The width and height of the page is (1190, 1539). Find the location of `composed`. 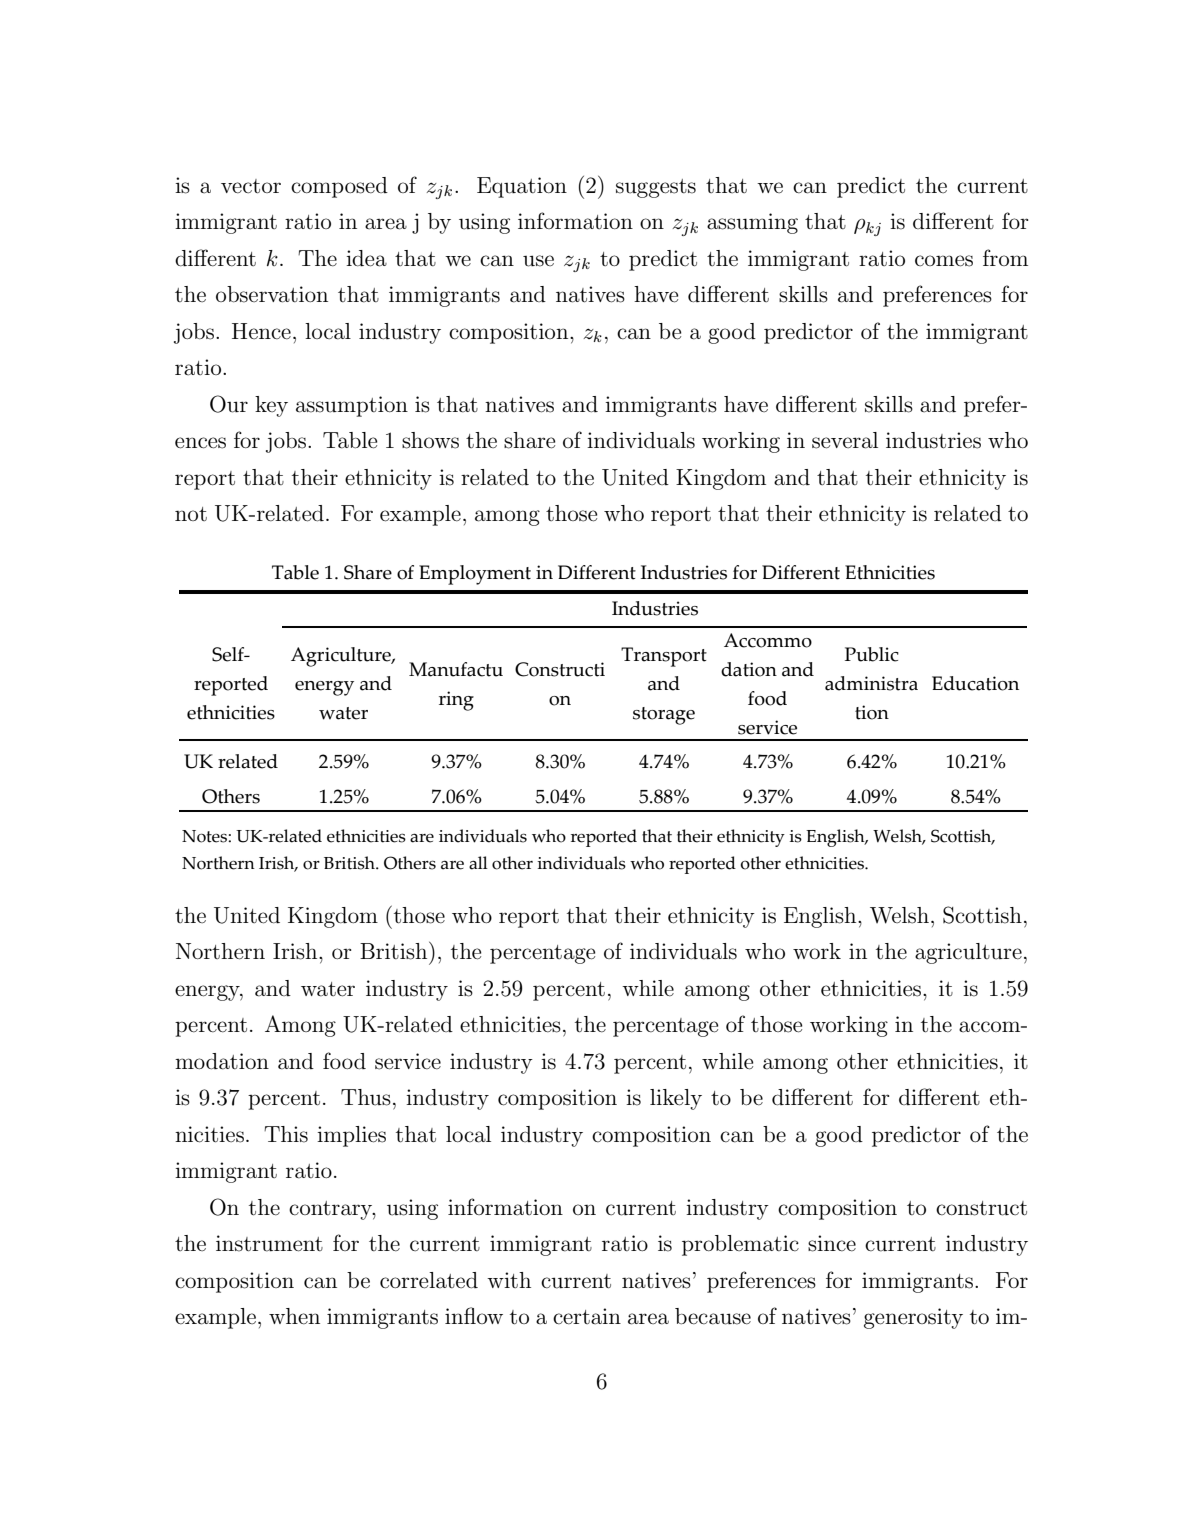

composed is located at coordinates (339, 187).
